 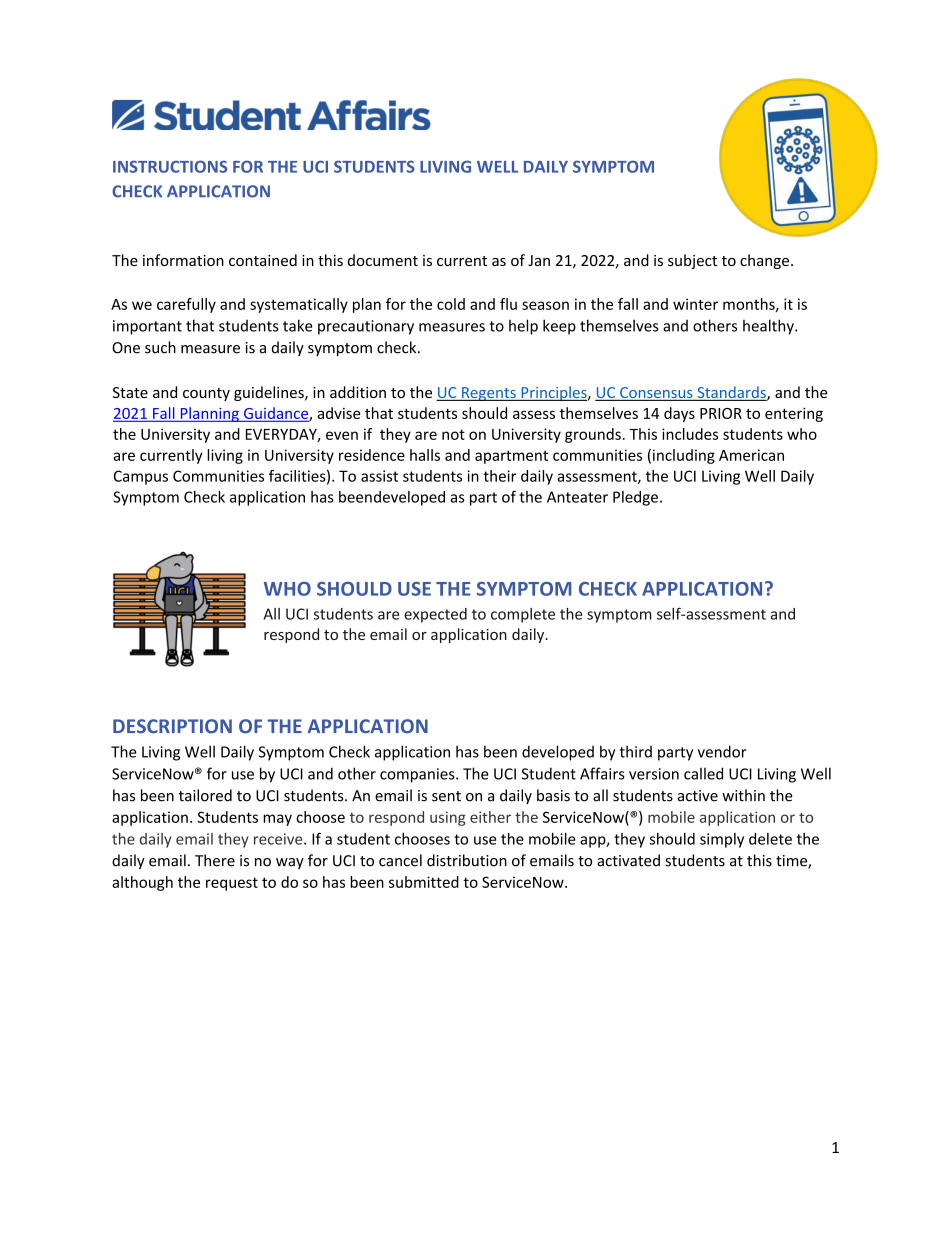 I want to click on PRIOR, so click(x=721, y=413).
